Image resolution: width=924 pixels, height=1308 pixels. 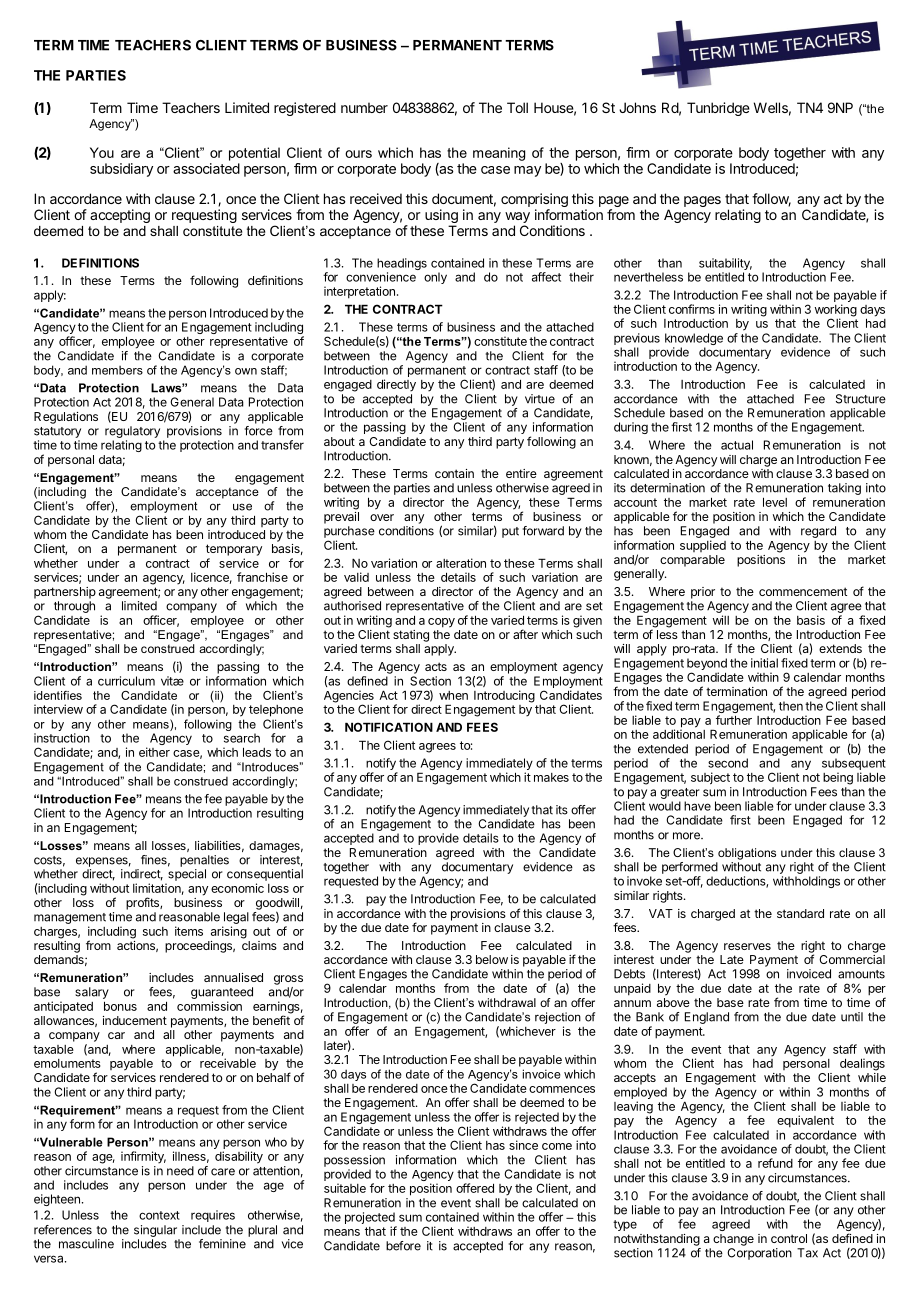 I want to click on Tunbridge, so click(x=718, y=109).
